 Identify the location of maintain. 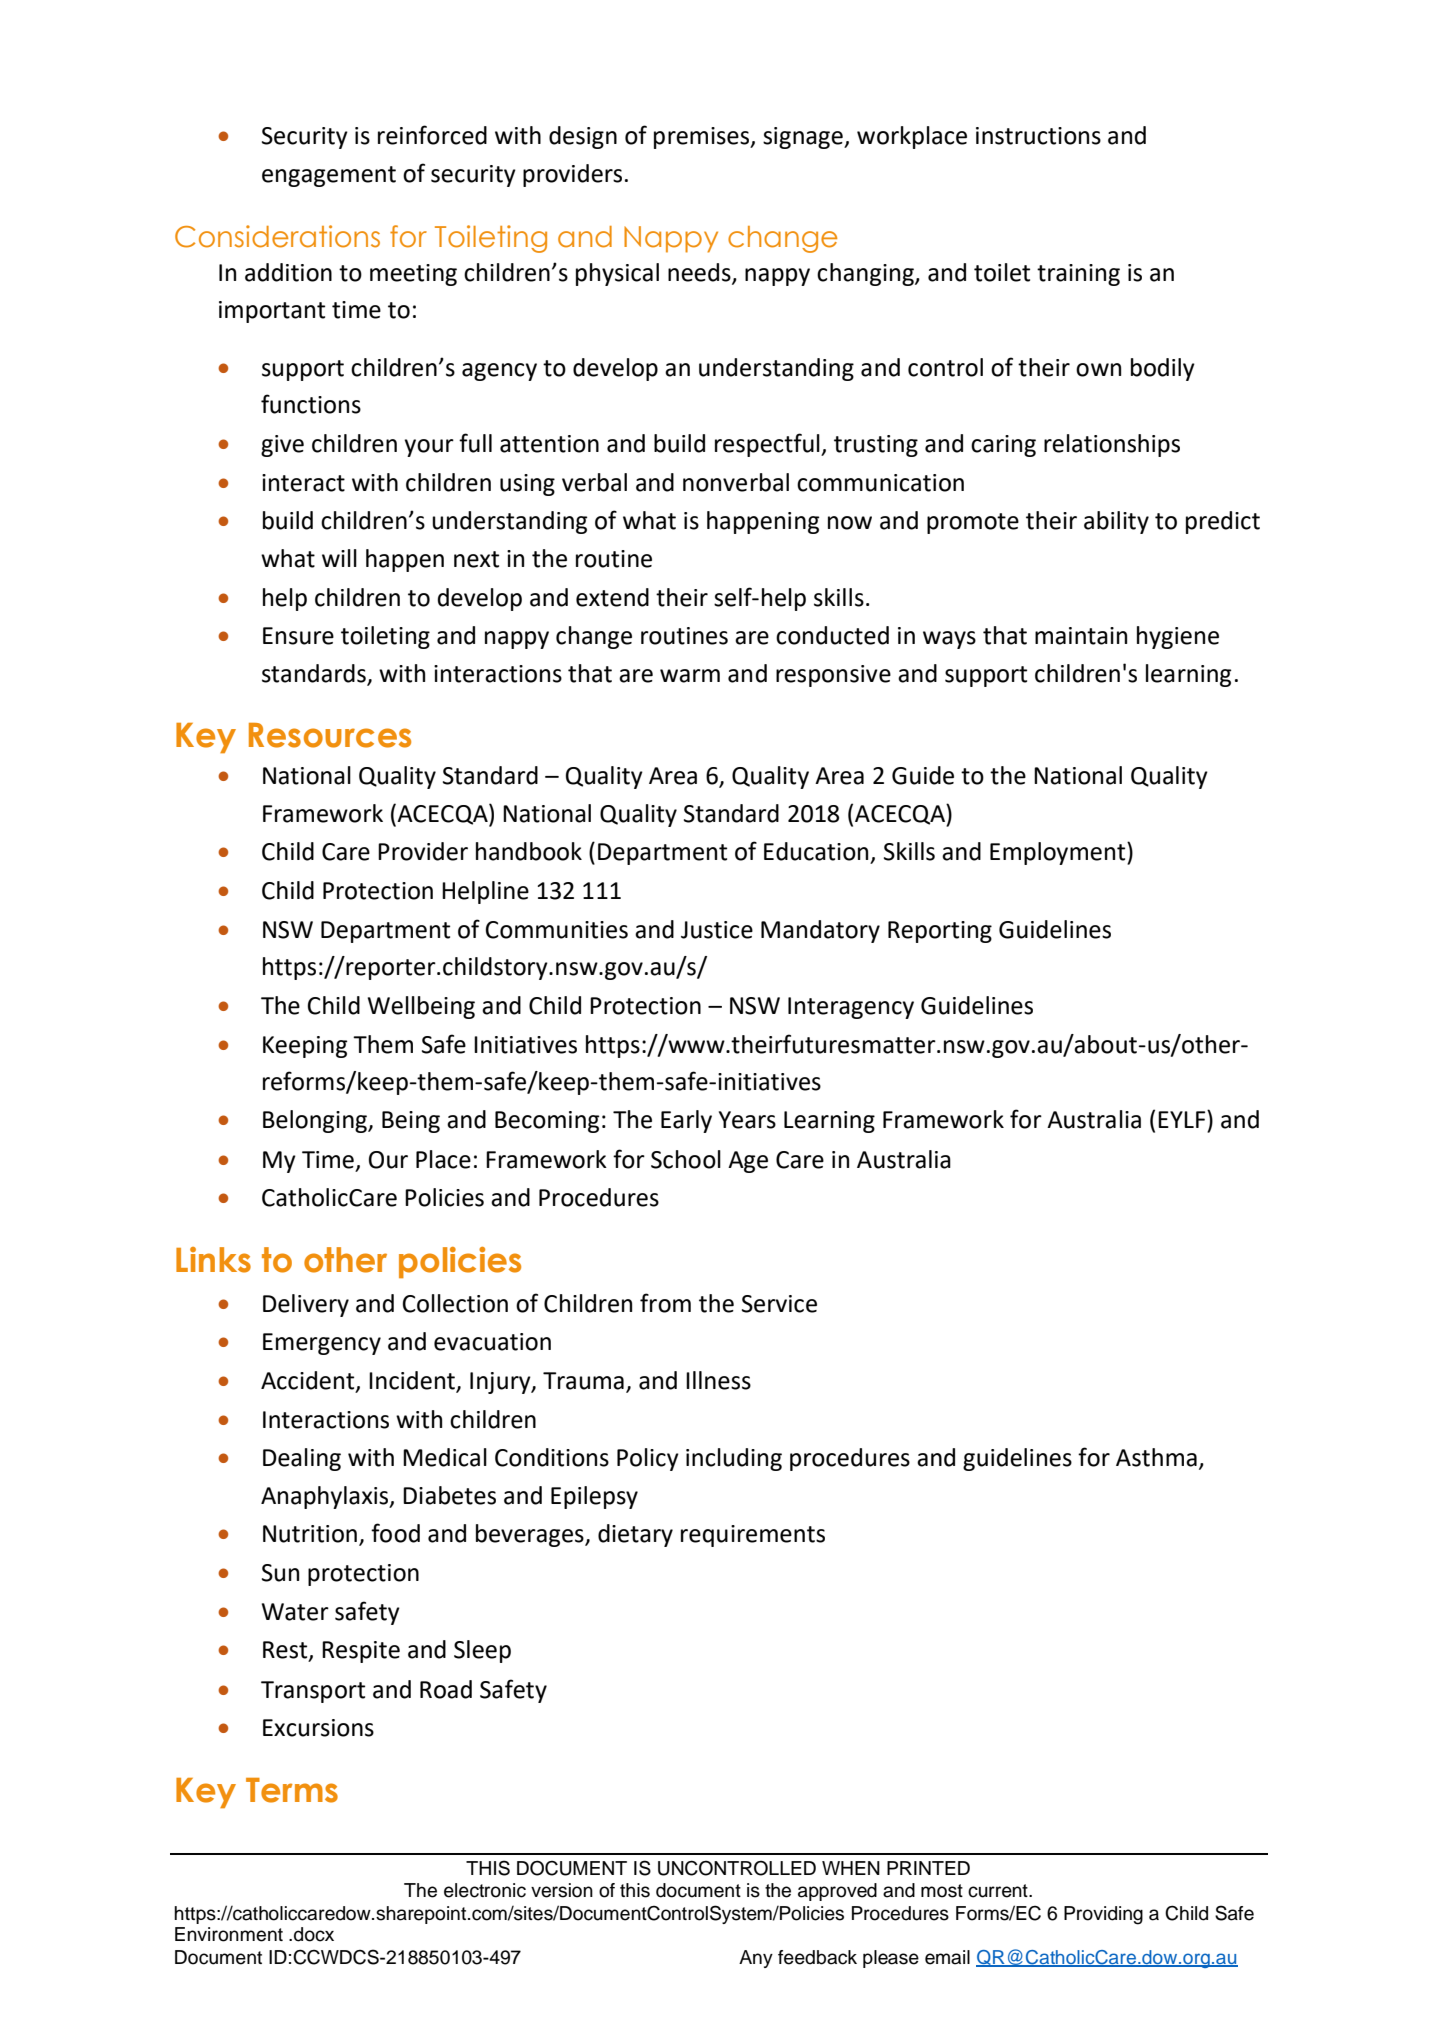
(1081, 636).
